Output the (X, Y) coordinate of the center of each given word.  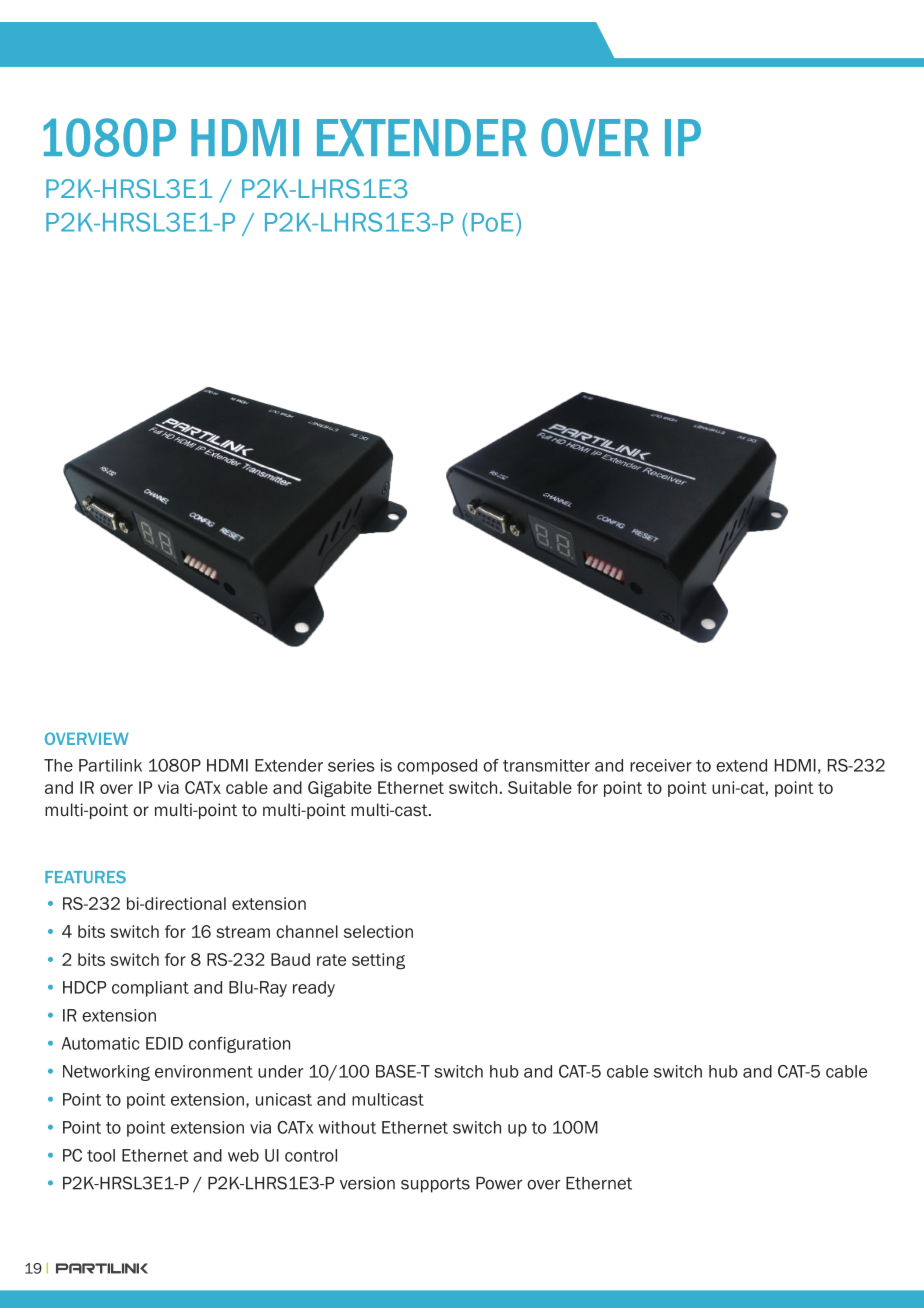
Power (499, 1183)
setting (378, 961)
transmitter (546, 765)
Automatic (100, 1043)
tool (101, 1155)
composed (437, 767)
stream (243, 932)
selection (378, 931)
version (367, 1183)
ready (314, 989)
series (351, 765)
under (280, 1071)
